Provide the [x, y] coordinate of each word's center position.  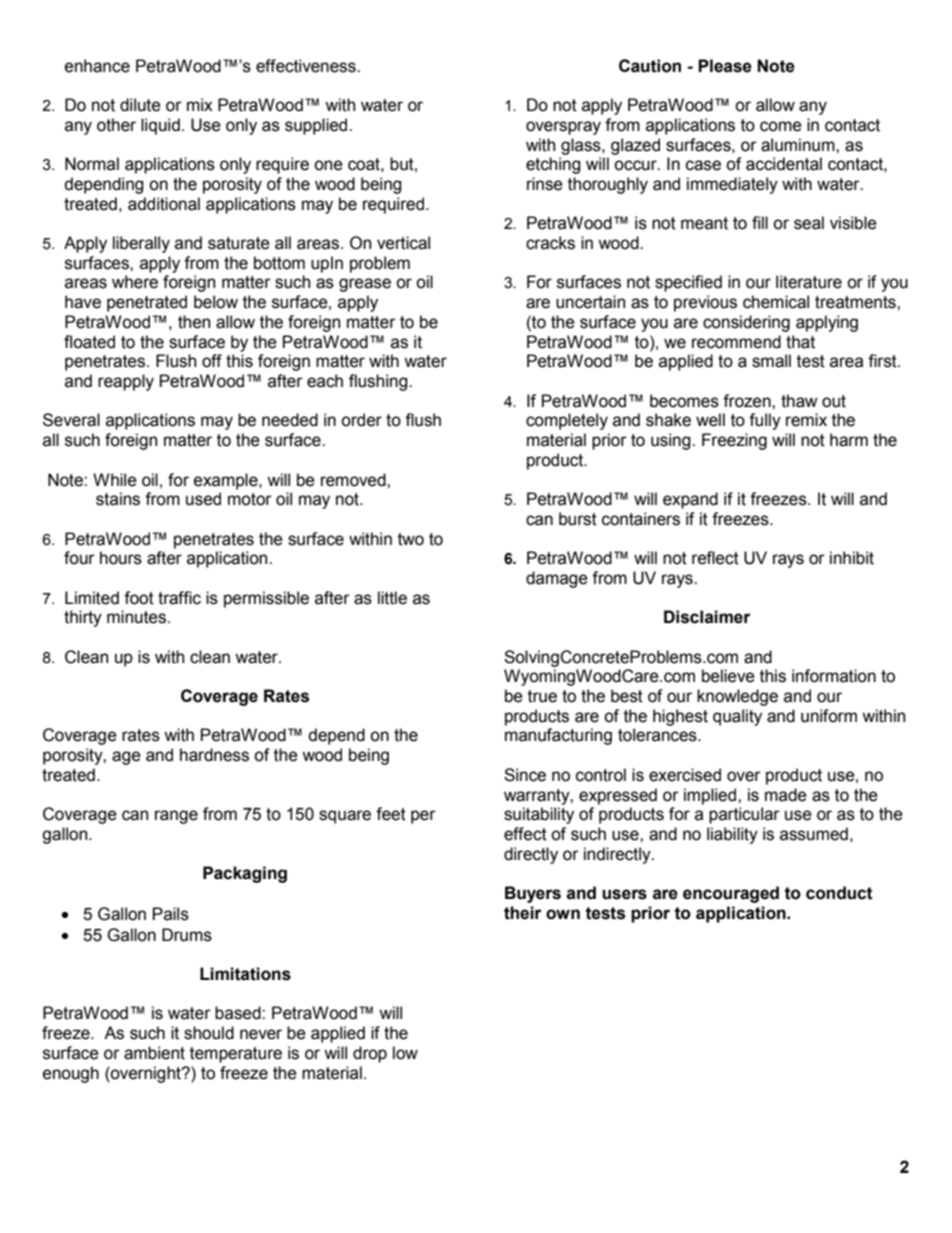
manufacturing [558, 736]
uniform [829, 716]
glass [582, 146]
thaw [799, 401]
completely [567, 421]
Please [725, 66]
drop [370, 1054]
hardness [214, 755]
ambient [154, 1053]
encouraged [731, 894]
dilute [140, 105]
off [212, 361]
